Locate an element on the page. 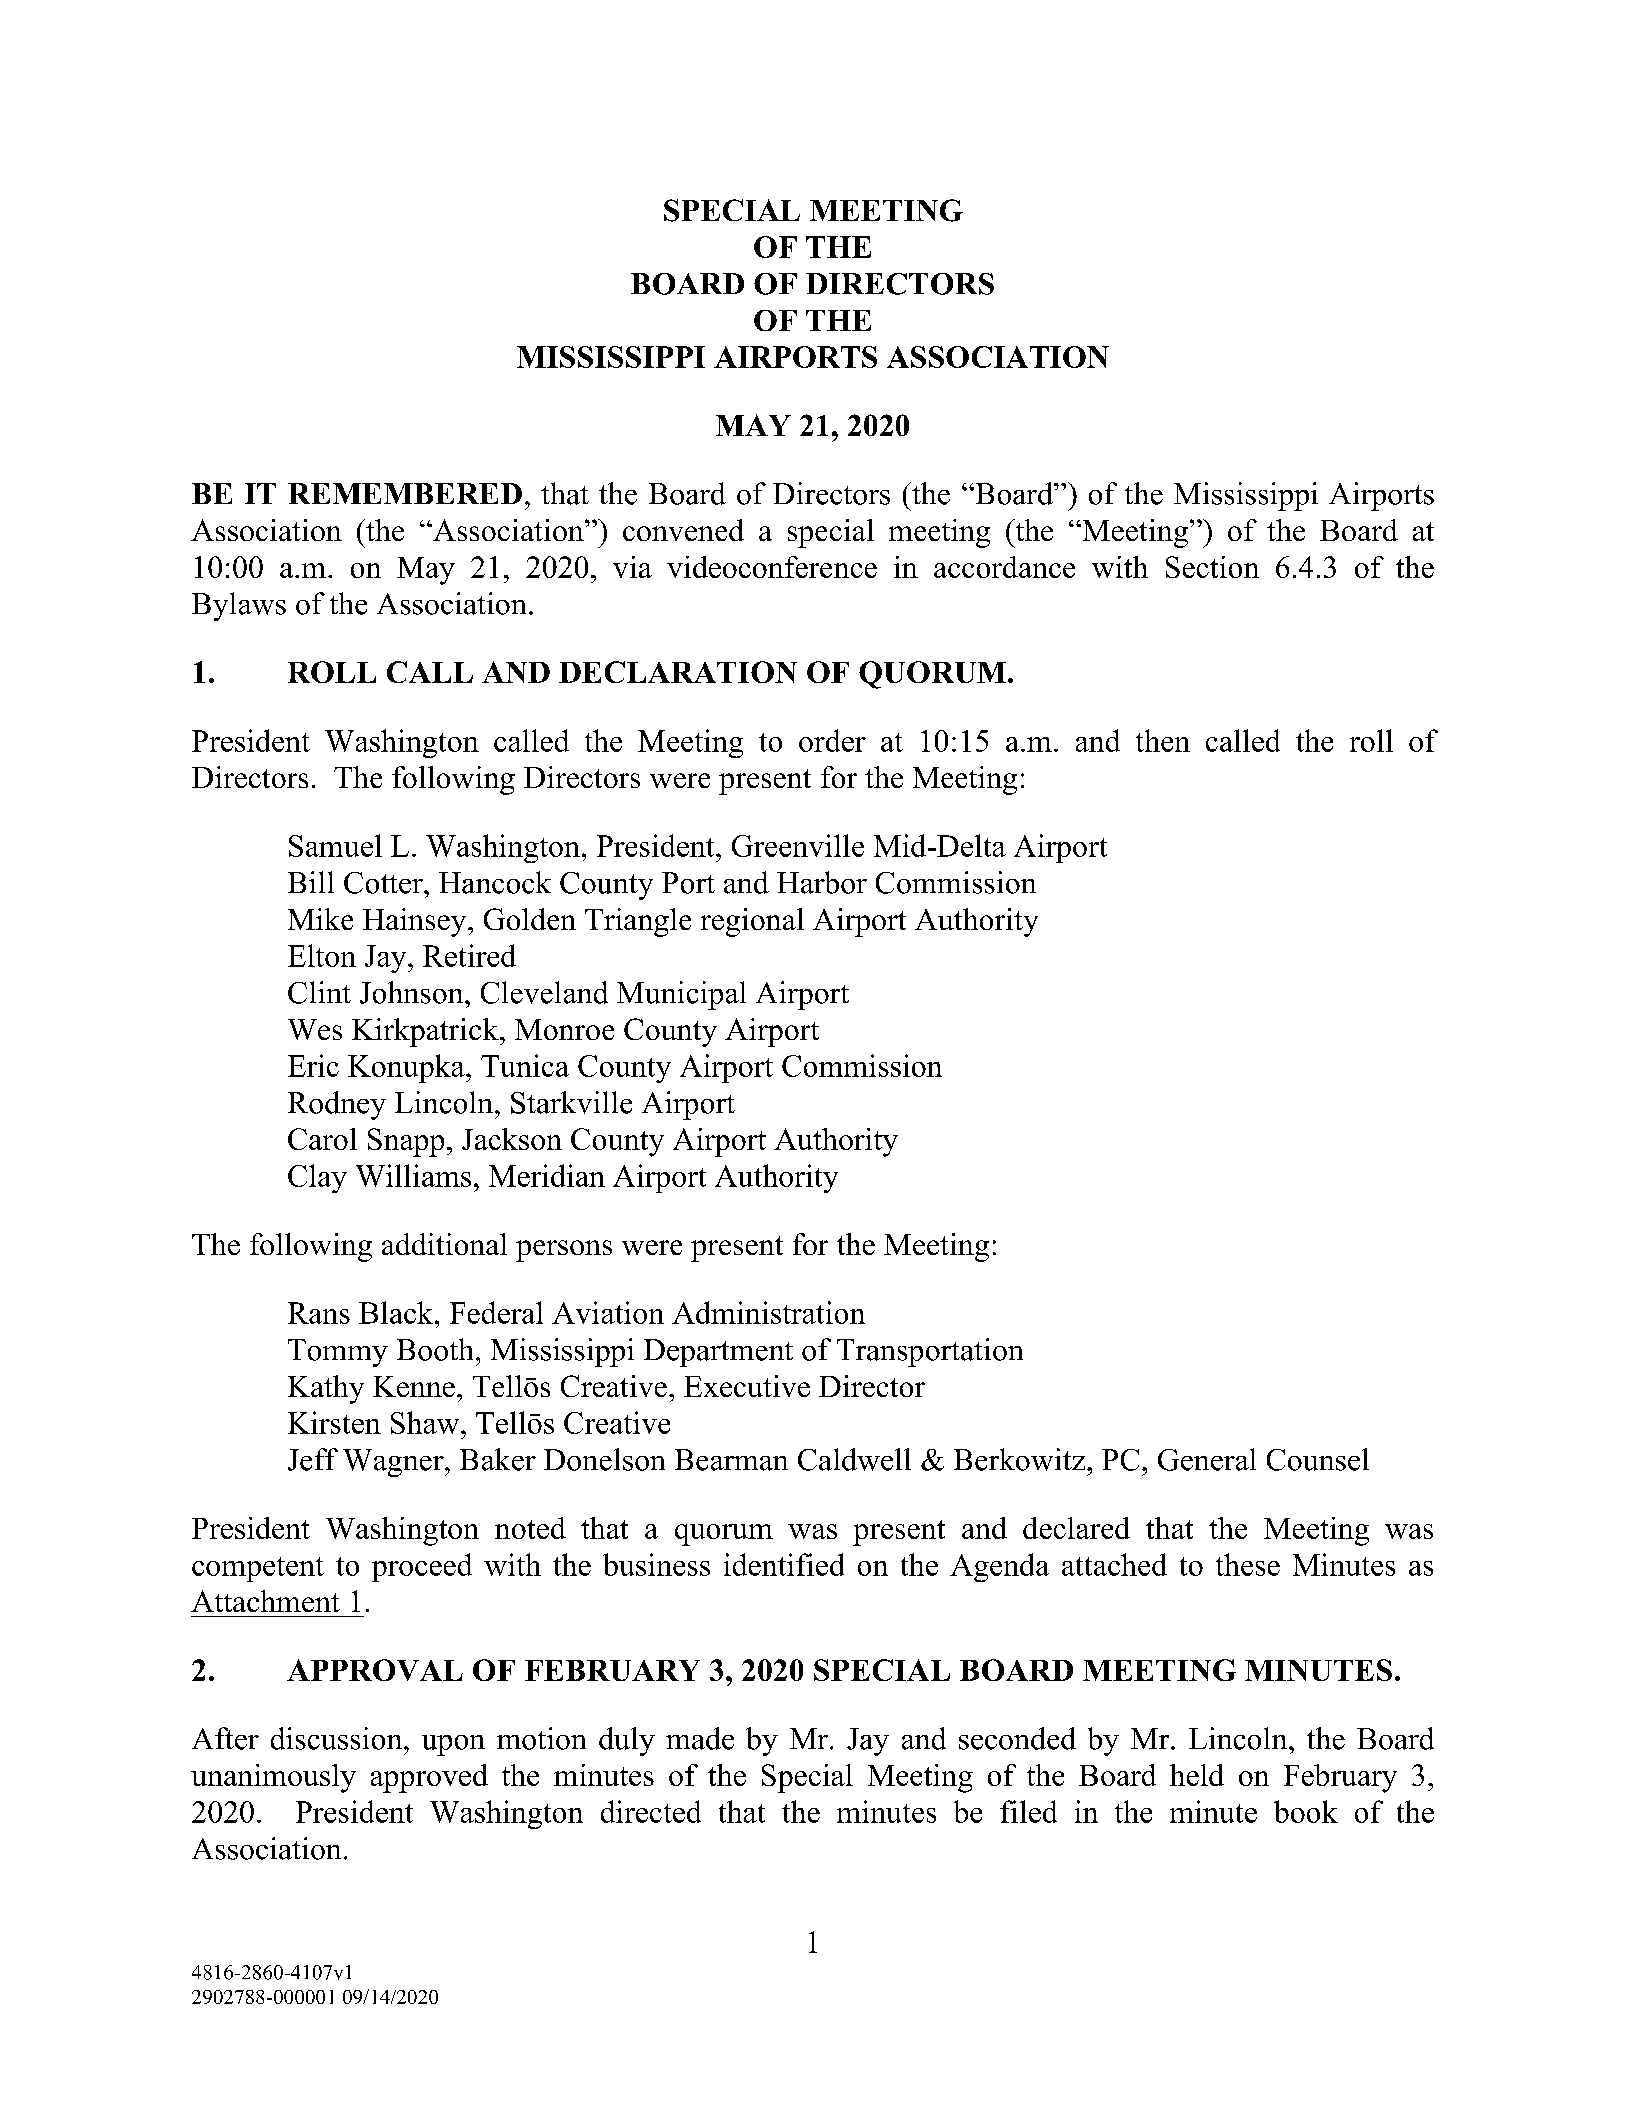 The height and width of the image is (2104, 1626). Section is located at coordinates (1212, 567).
